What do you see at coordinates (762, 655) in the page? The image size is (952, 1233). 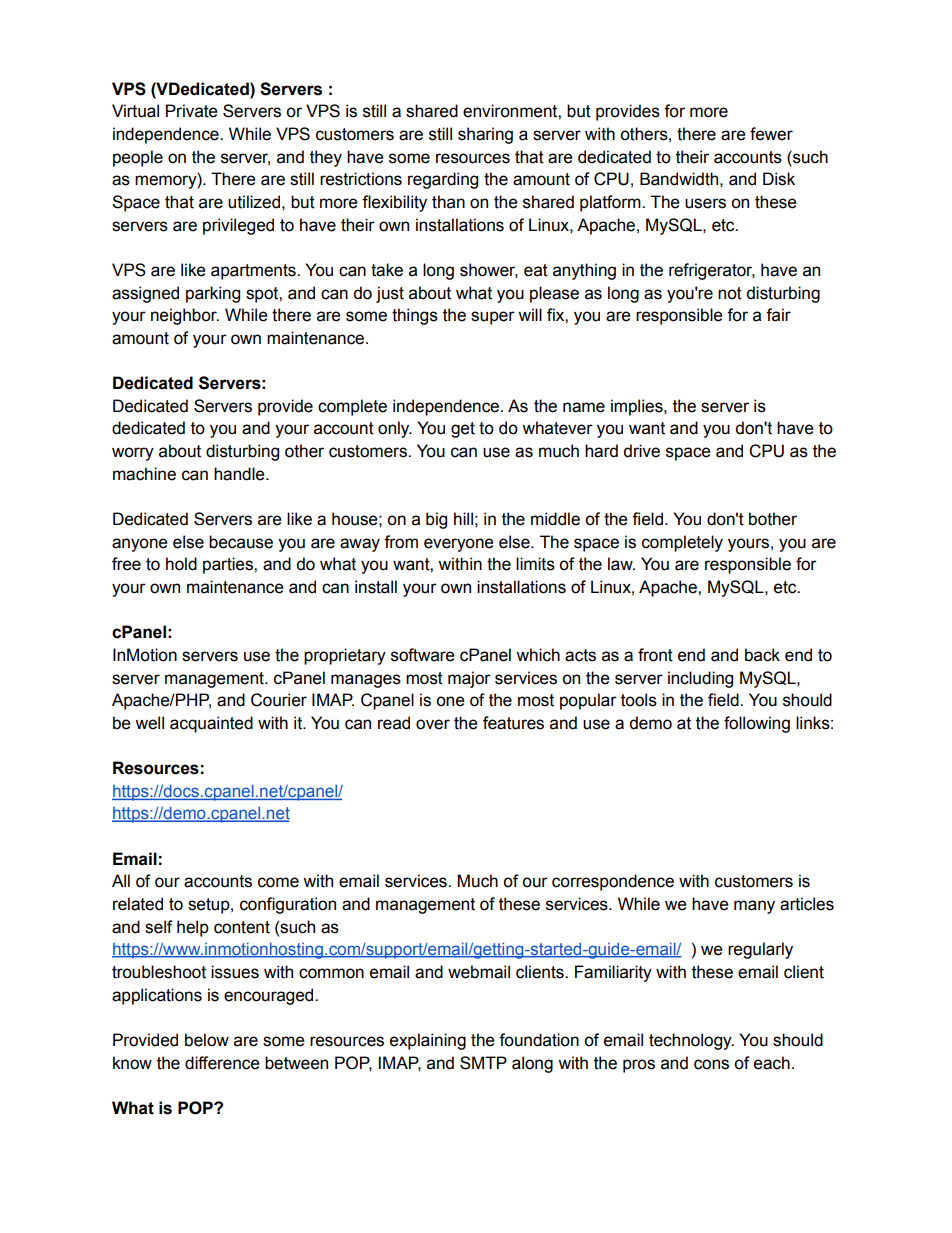 I see `back` at bounding box center [762, 655].
